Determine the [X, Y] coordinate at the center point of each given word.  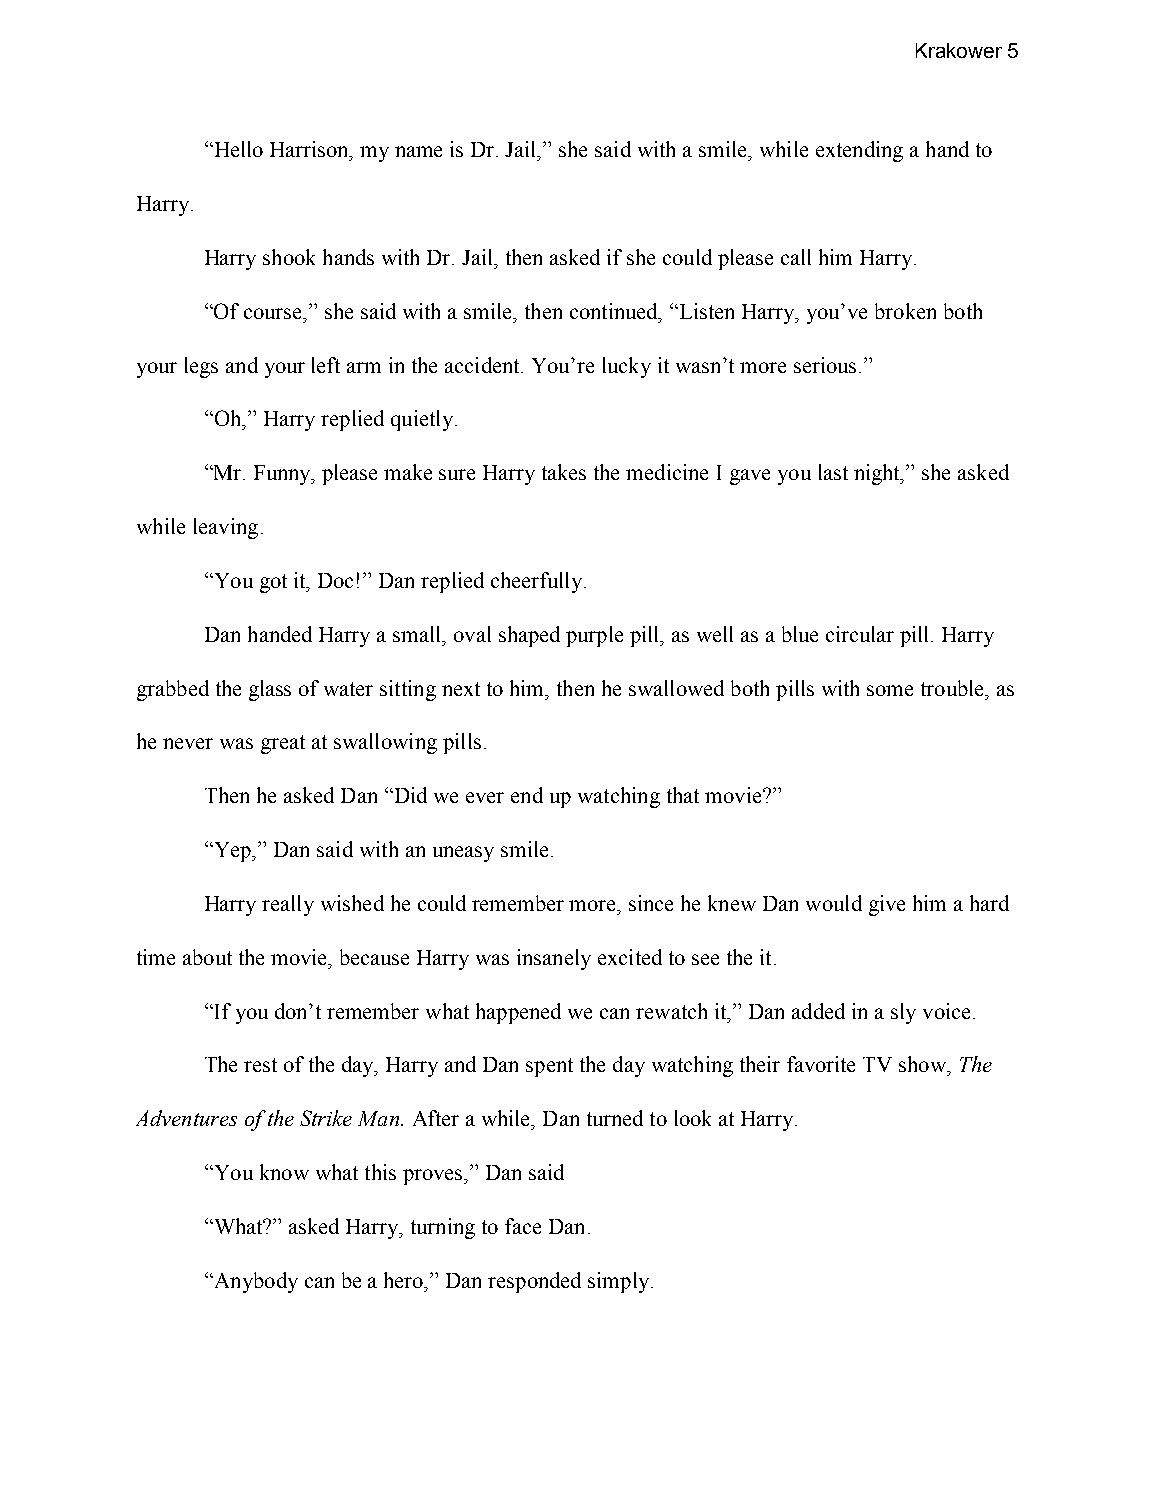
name [418, 151]
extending [859, 151]
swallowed [676, 688]
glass [270, 690]
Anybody [255, 1282]
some [890, 690]
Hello [237, 149]
